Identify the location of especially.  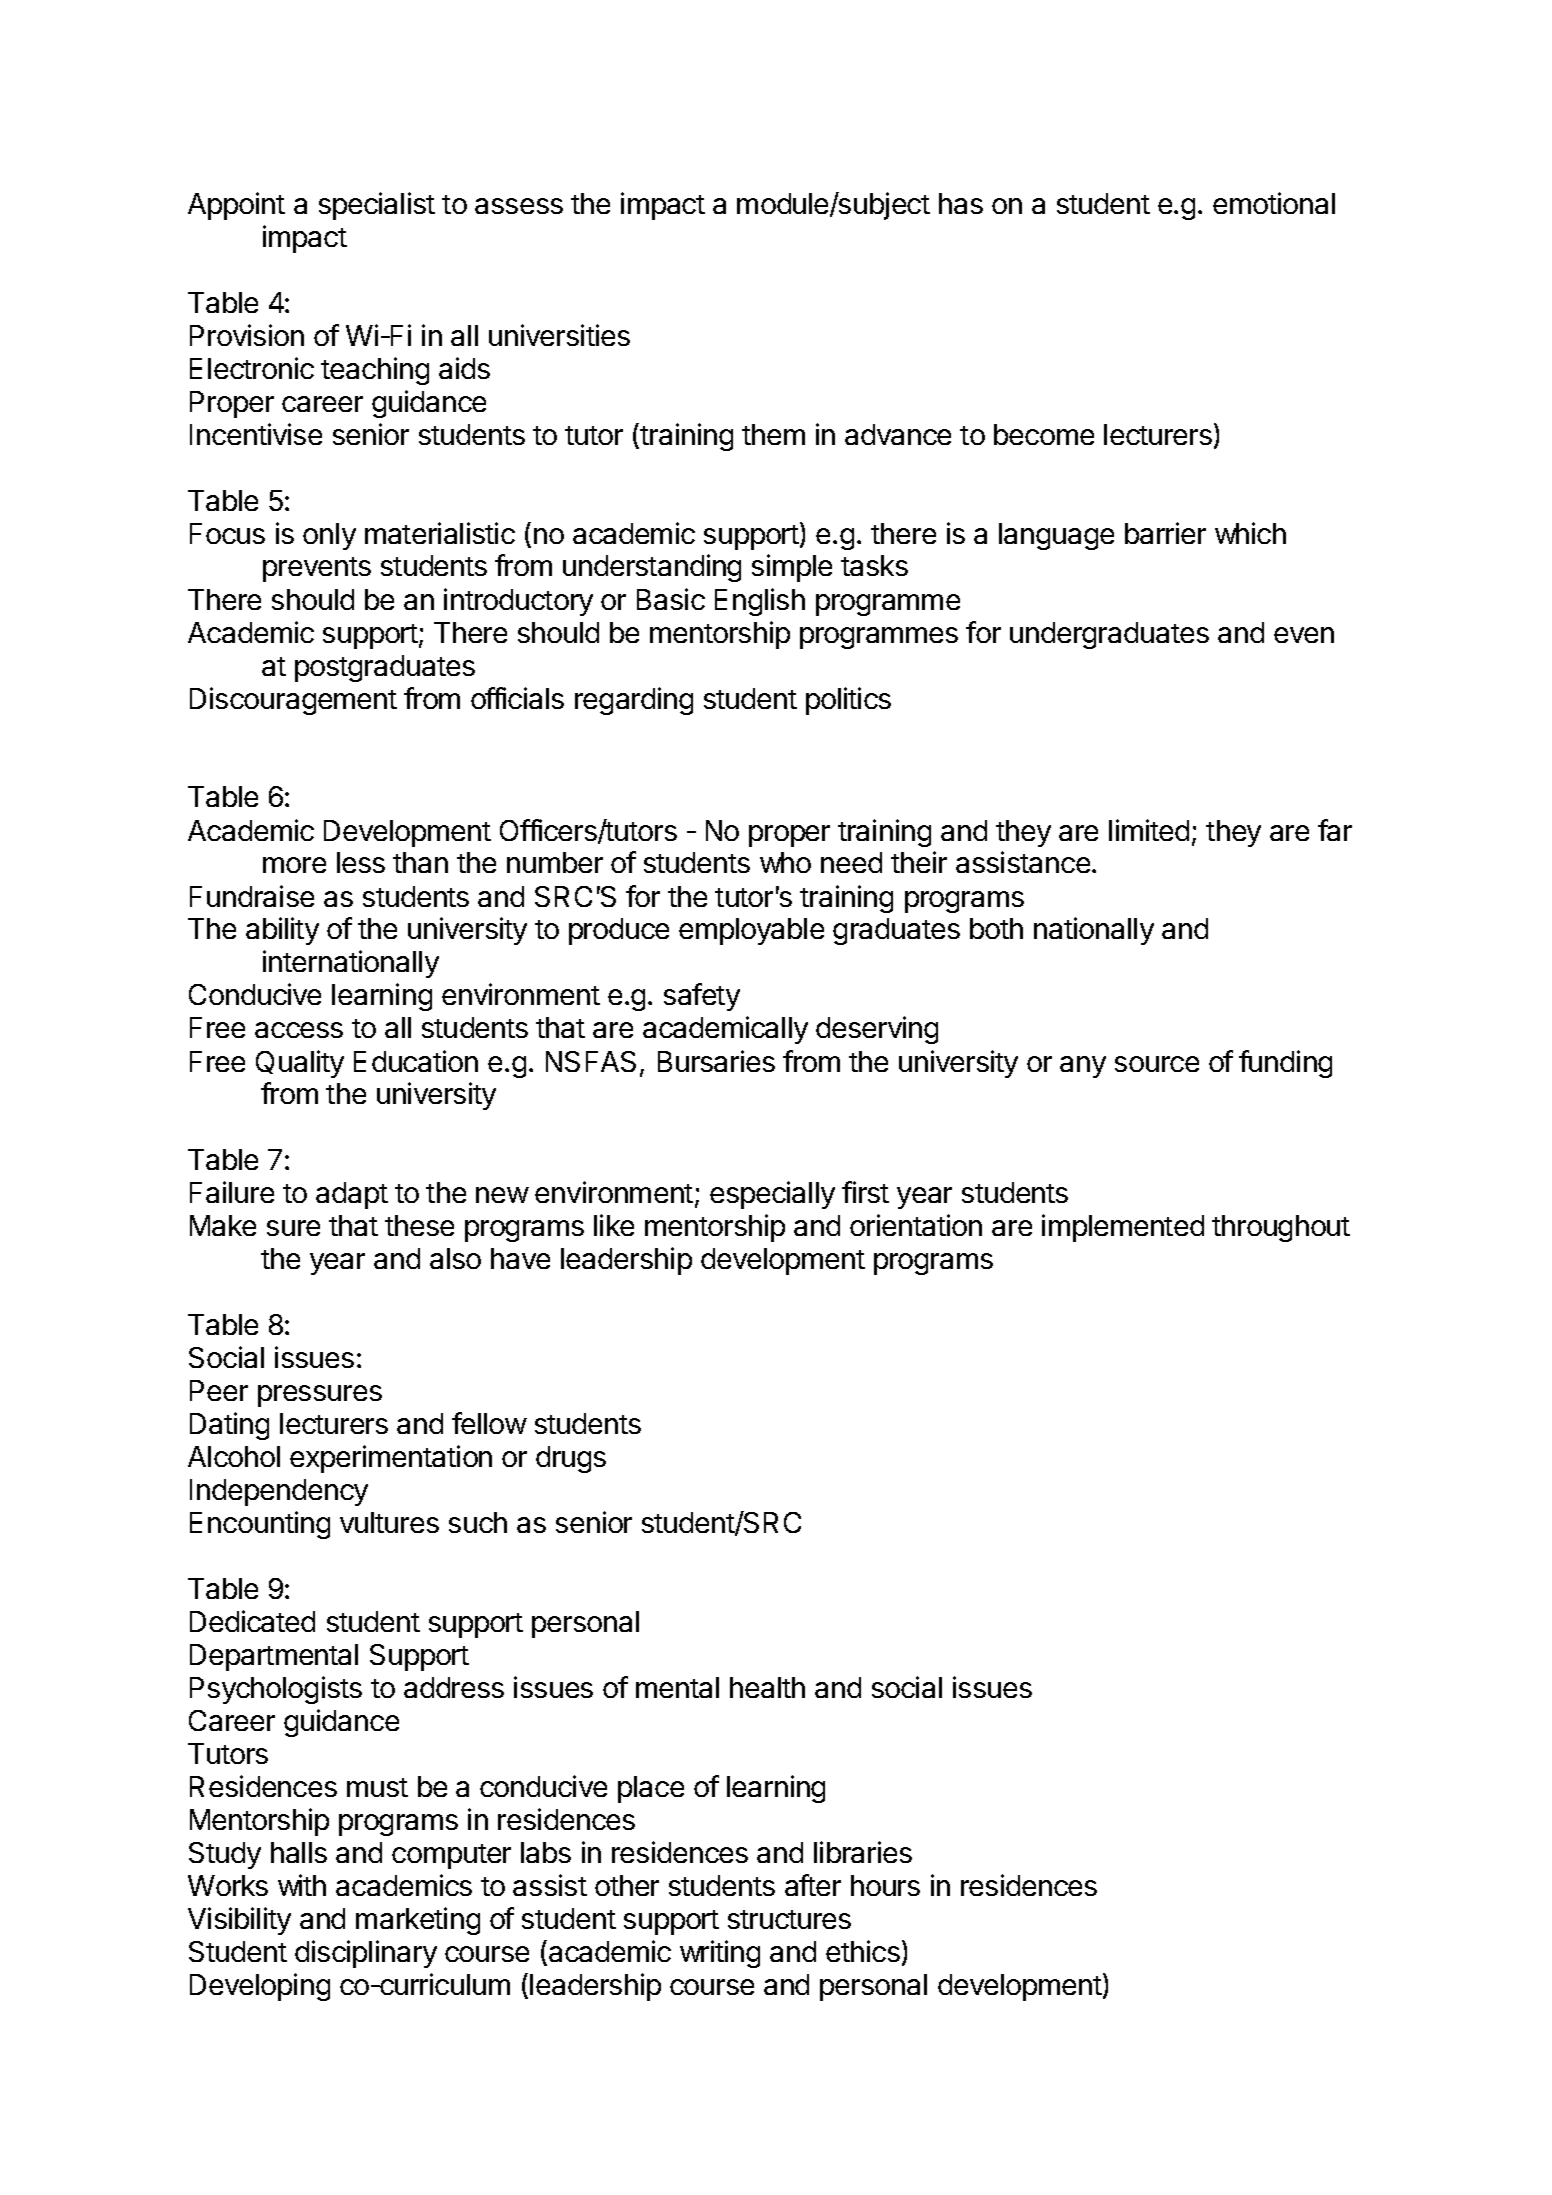
(772, 1195).
